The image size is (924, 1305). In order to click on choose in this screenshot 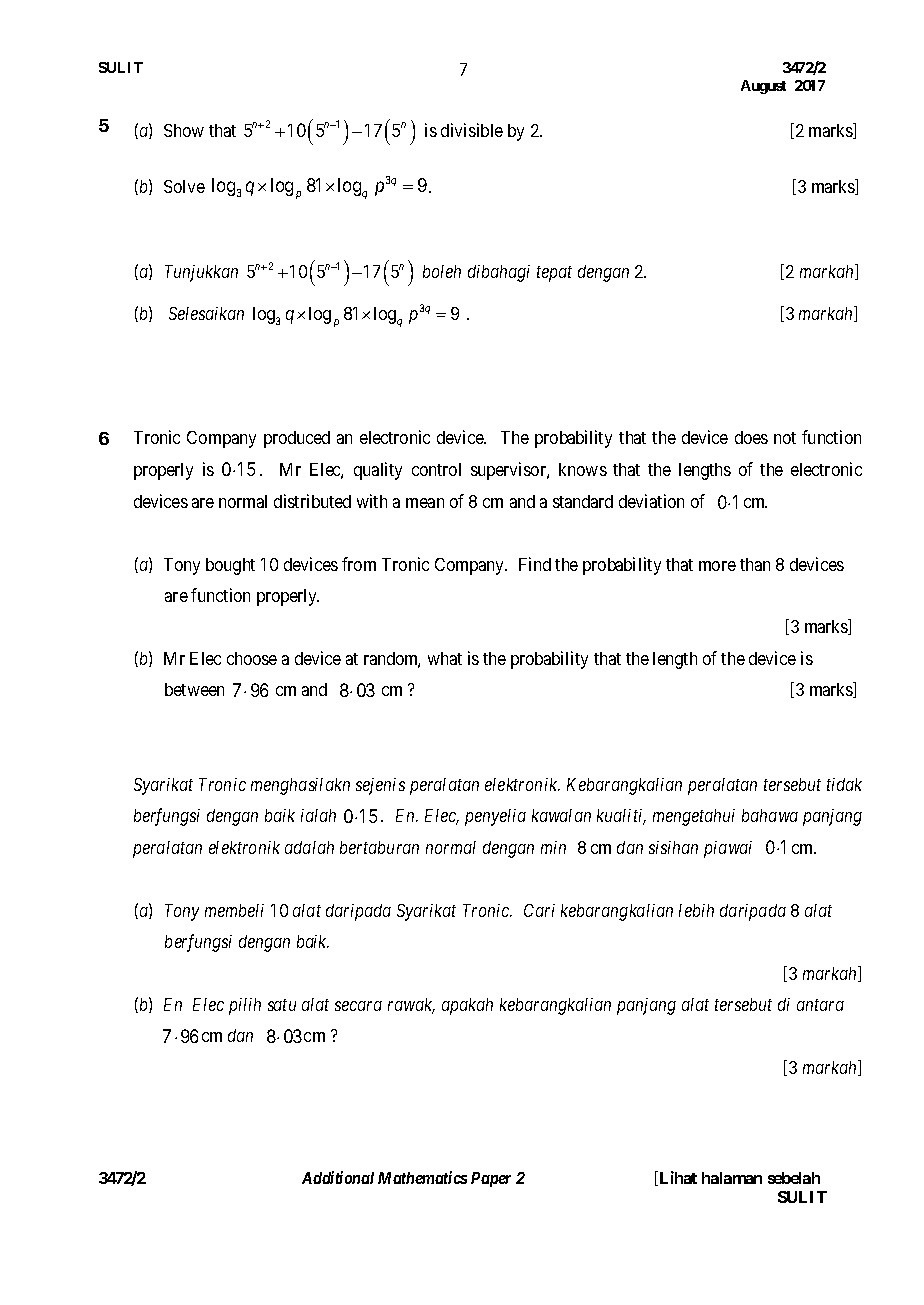, I will do `click(252, 658)`.
